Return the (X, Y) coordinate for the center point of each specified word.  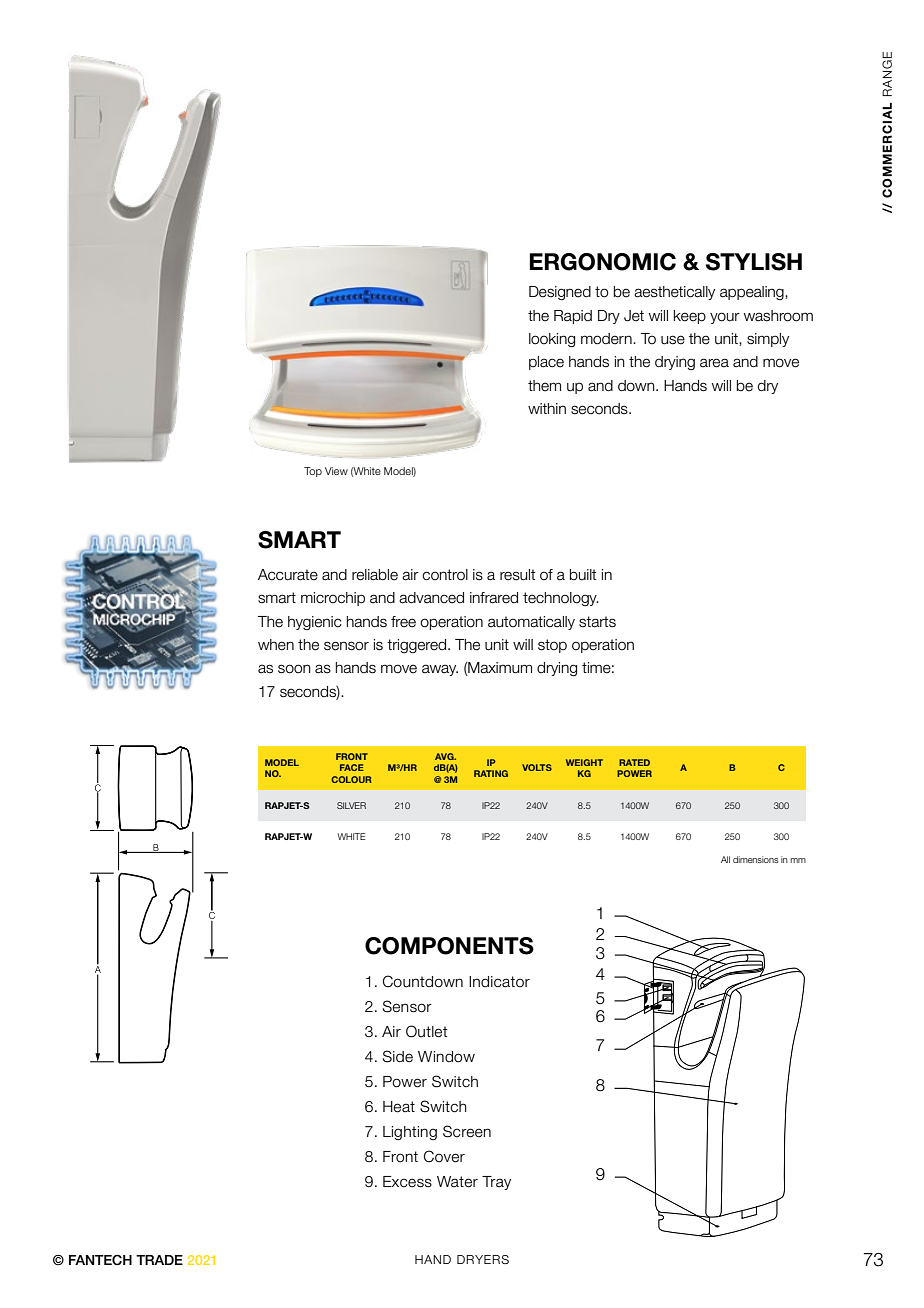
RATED (634, 762)
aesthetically (674, 293)
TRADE (159, 1260)
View (336, 471)
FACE (352, 767)
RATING (491, 773)
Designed (560, 293)
